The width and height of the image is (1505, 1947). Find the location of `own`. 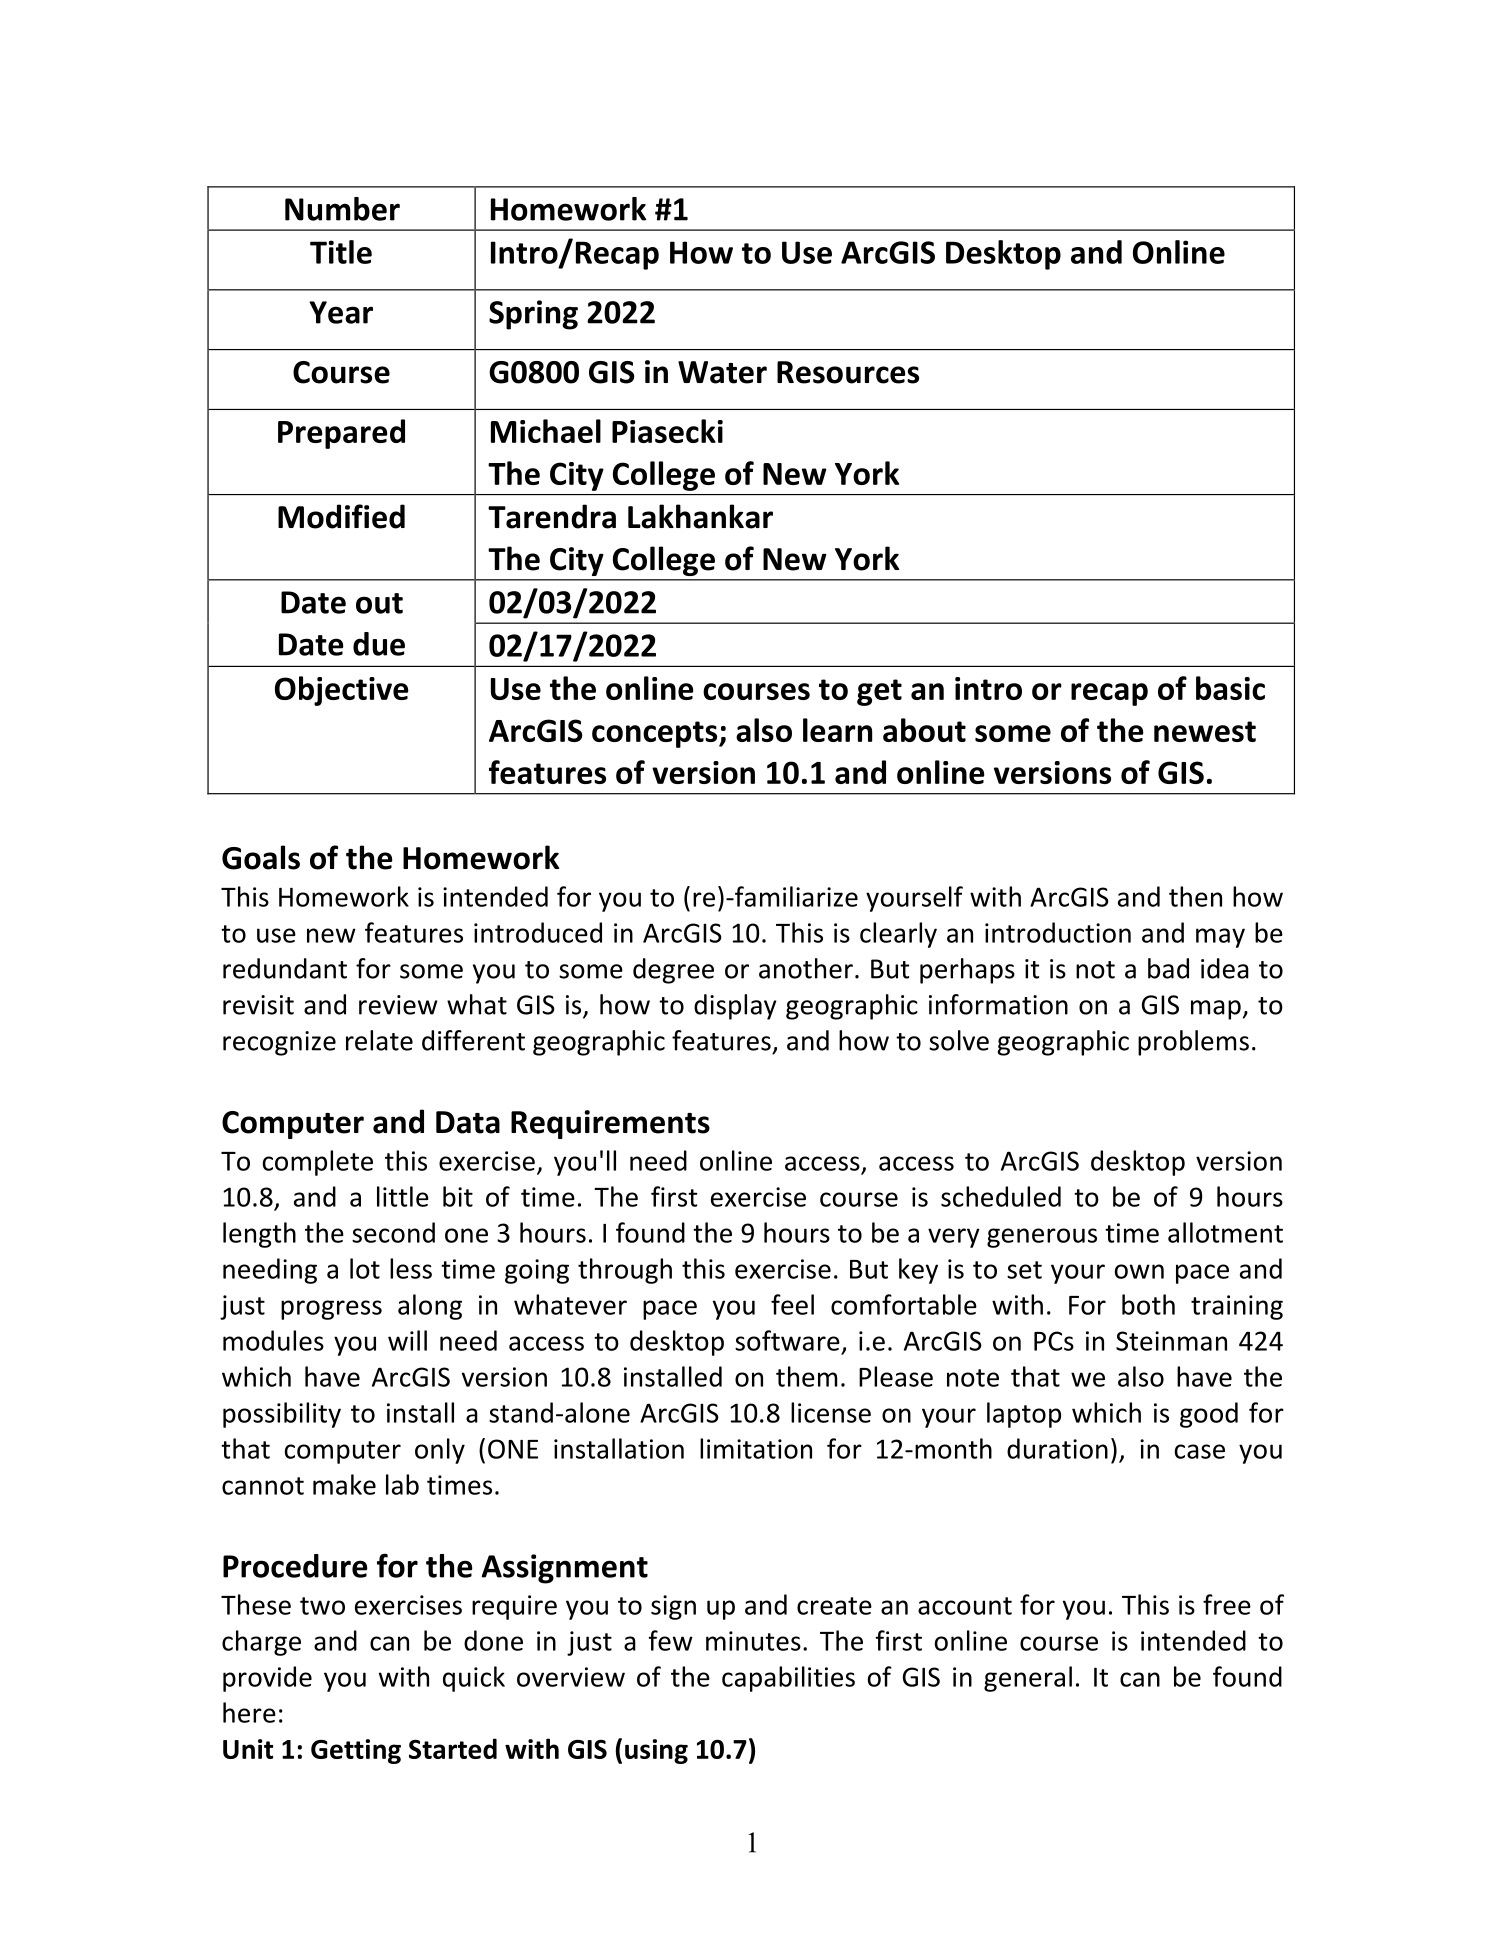

own is located at coordinates (1139, 1271).
